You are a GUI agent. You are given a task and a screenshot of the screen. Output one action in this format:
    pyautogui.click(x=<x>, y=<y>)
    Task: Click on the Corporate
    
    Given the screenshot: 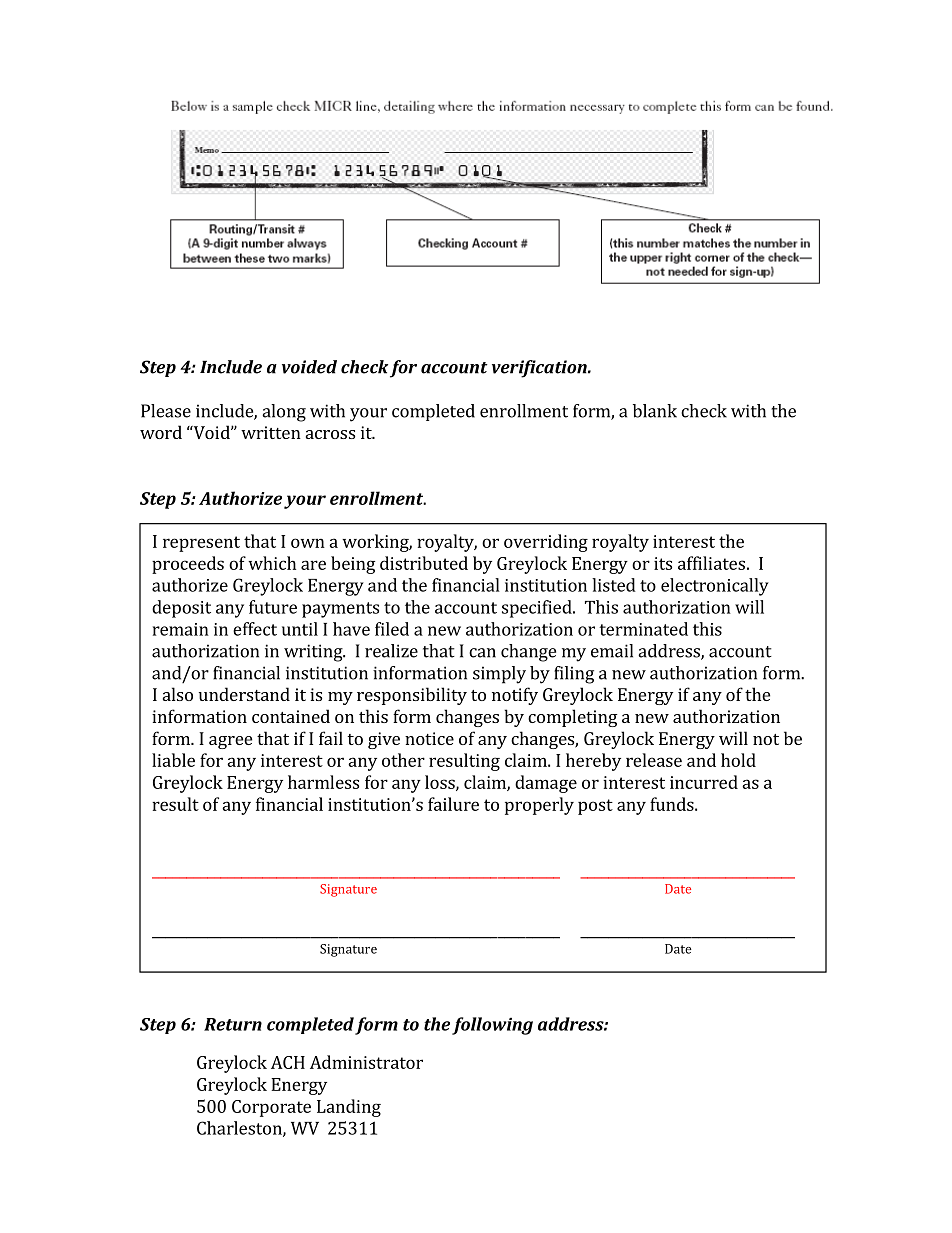 What is the action you would take?
    pyautogui.click(x=271, y=1108)
